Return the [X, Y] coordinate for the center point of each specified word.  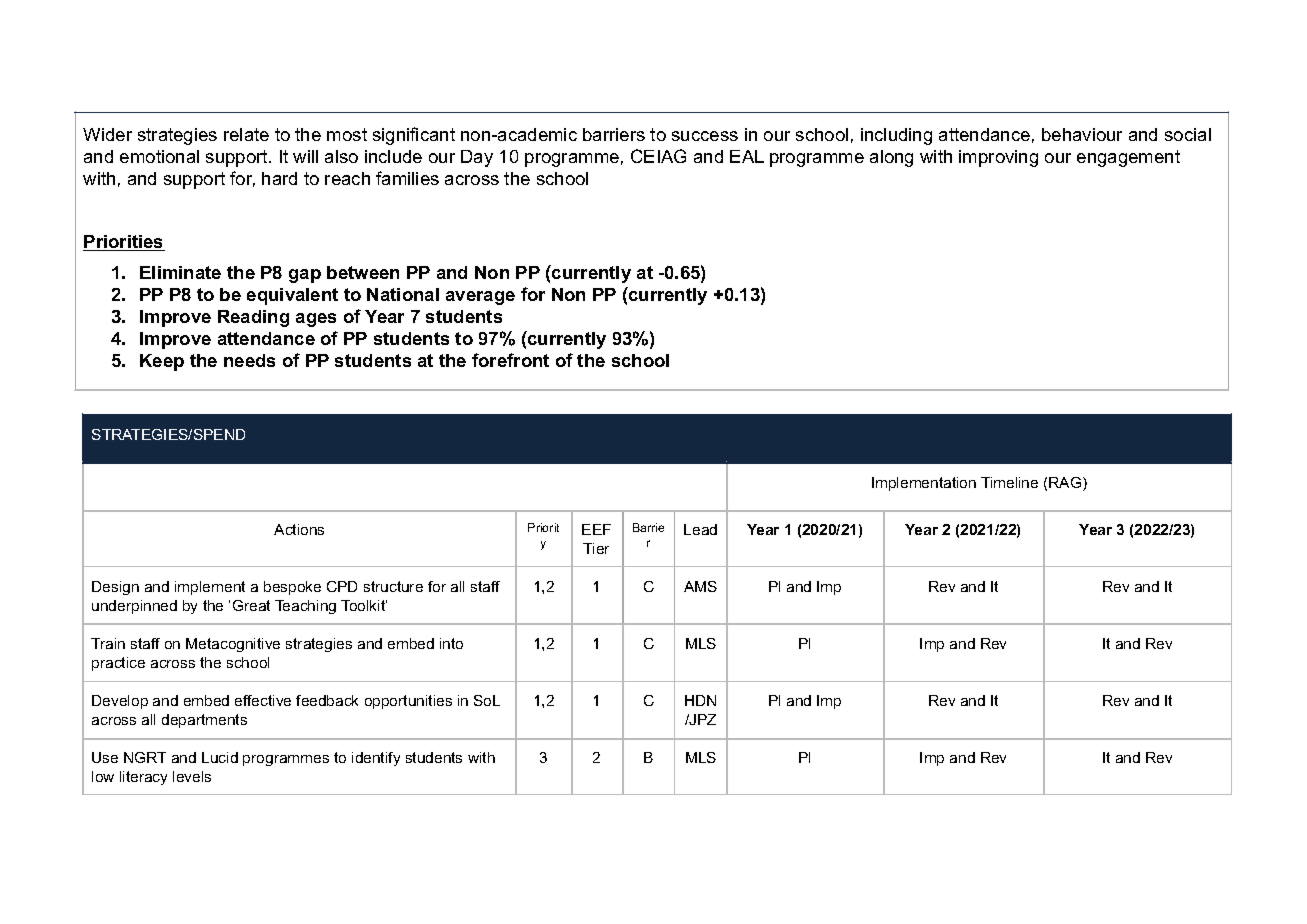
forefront [510, 360]
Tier [596, 548]
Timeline [1009, 482]
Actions [299, 529]
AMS [700, 586]
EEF [596, 529]
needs [249, 360]
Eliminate [180, 272]
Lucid [220, 757]
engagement [1128, 158]
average [480, 298]
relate [246, 134]
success [705, 136]
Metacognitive [233, 645]
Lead [700, 529]
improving [998, 158]
